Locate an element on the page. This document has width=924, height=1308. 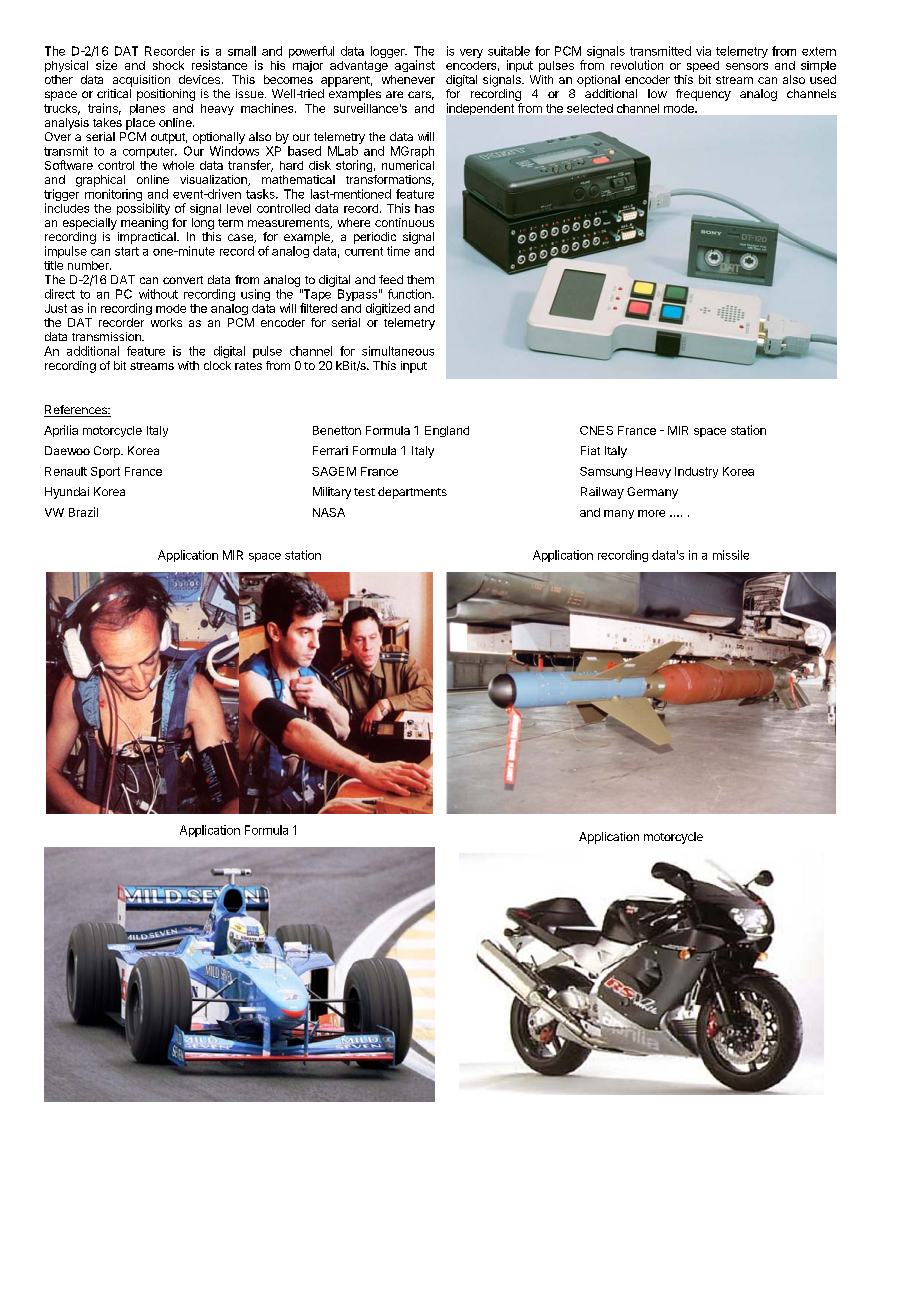
against is located at coordinates (415, 66).
